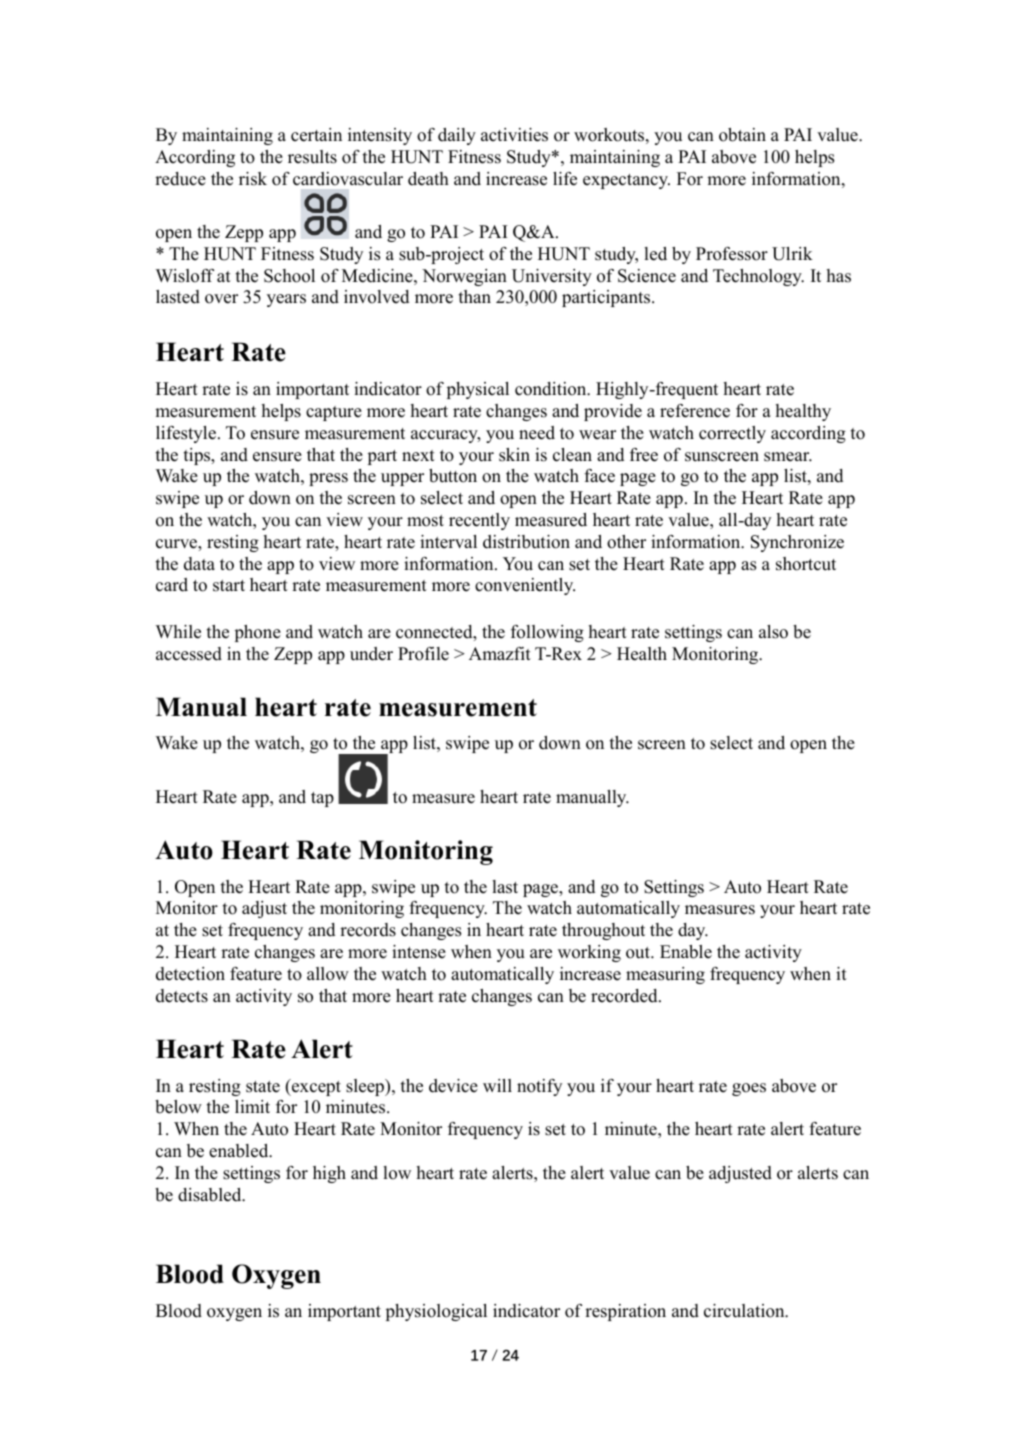 The width and height of the screenshot is (1027, 1453). Describe the element at coordinates (742, 135) in the screenshot. I see `obtain` at that location.
